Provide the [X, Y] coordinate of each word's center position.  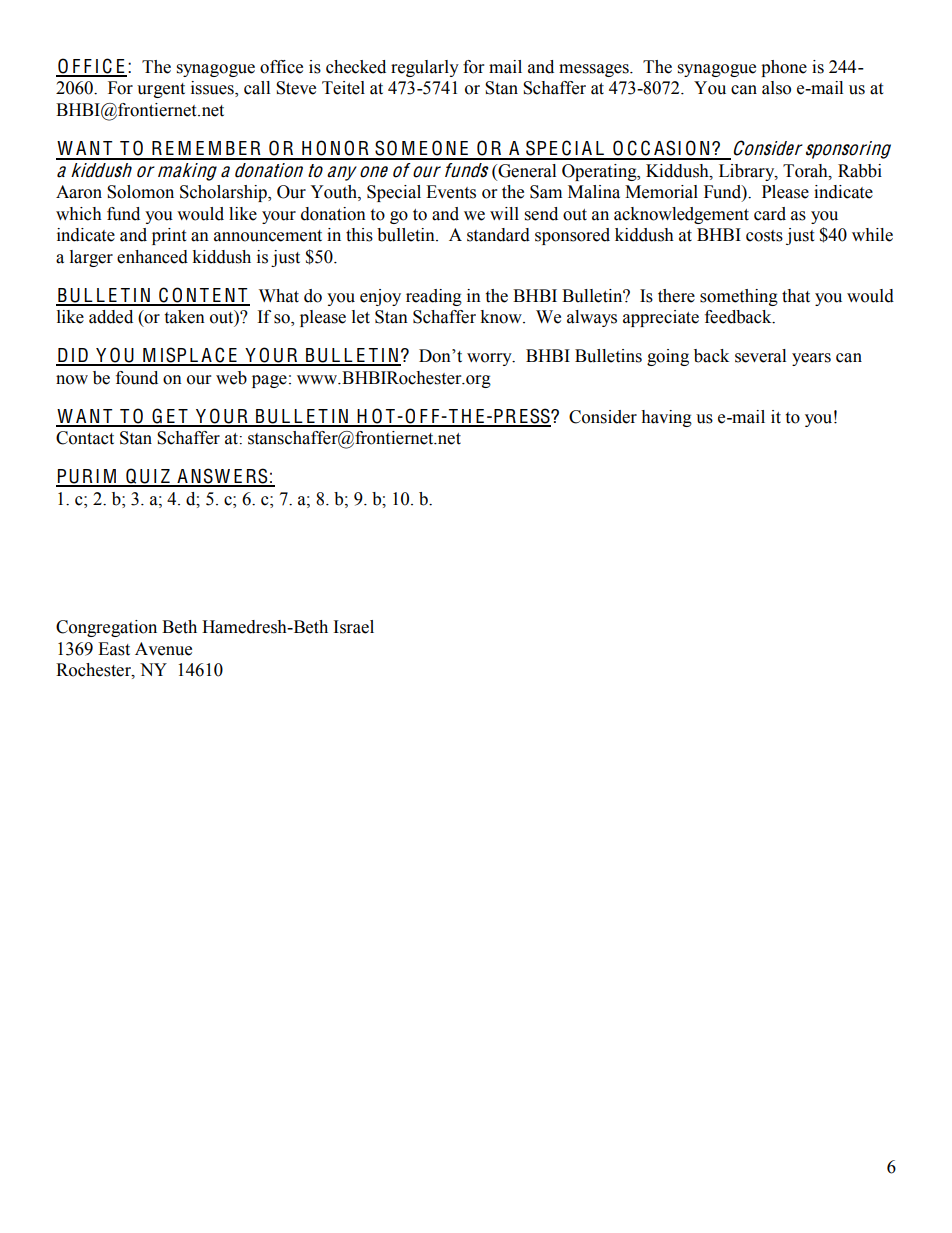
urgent [161, 90]
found [137, 378]
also [776, 88]
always [592, 318]
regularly [425, 68]
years [811, 359]
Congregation [106, 628]
